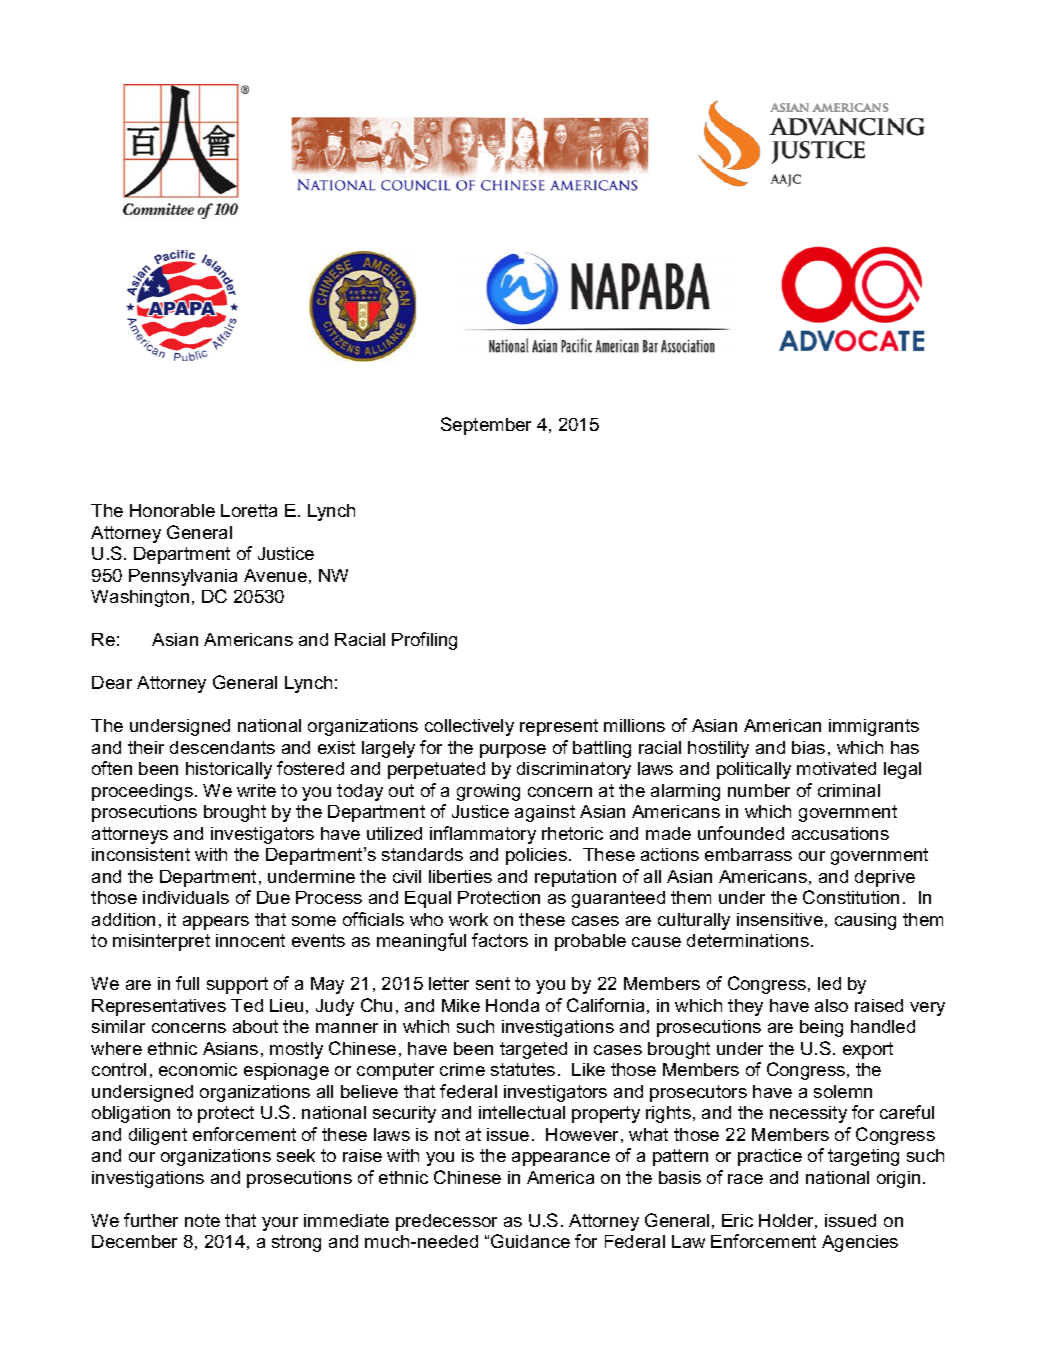 The width and height of the screenshot is (1040, 1346). Describe the element at coordinates (202, 1220) in the screenshot. I see `note` at that location.
